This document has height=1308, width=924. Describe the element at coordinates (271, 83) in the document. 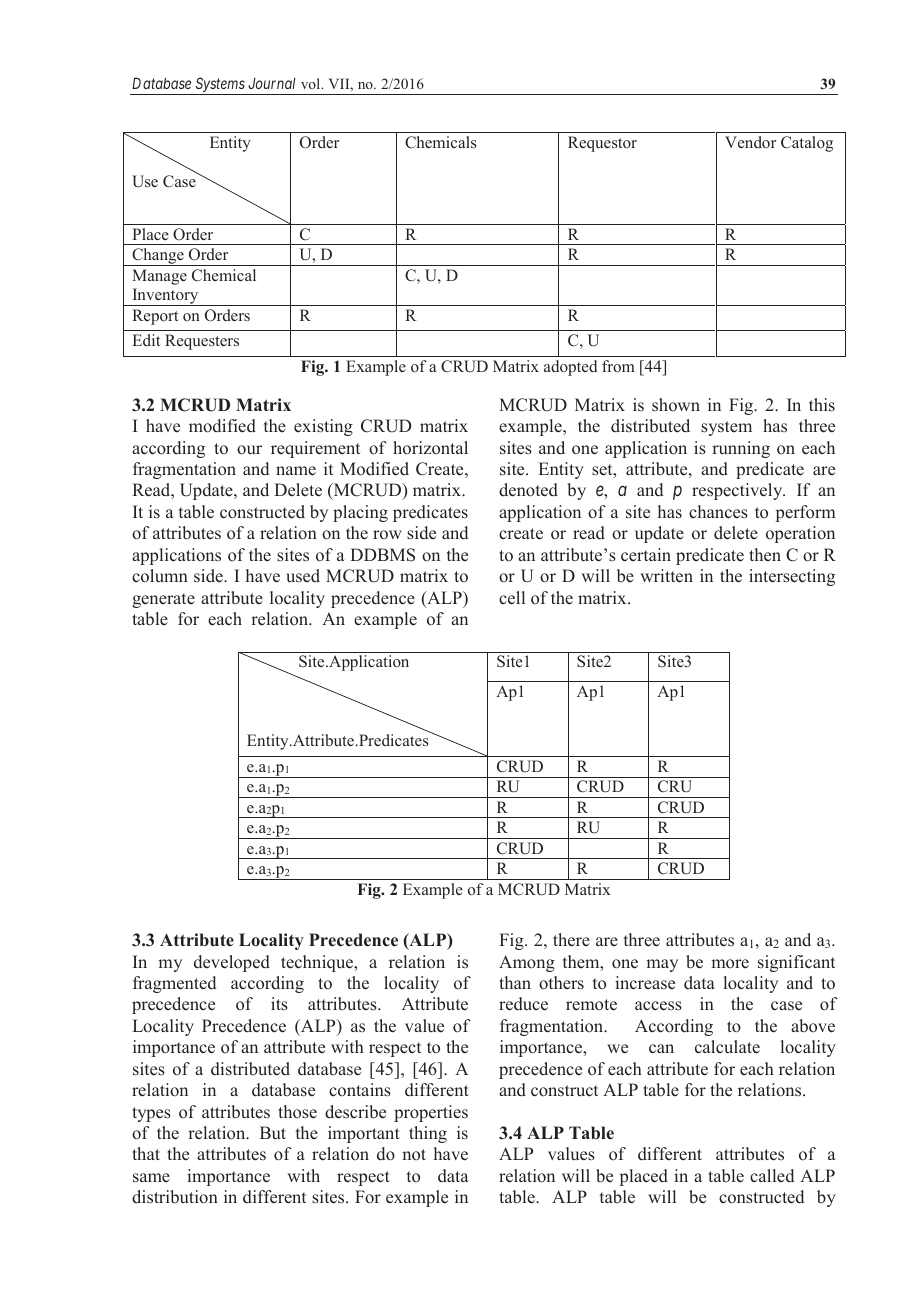

I see `Journal` at that location.
